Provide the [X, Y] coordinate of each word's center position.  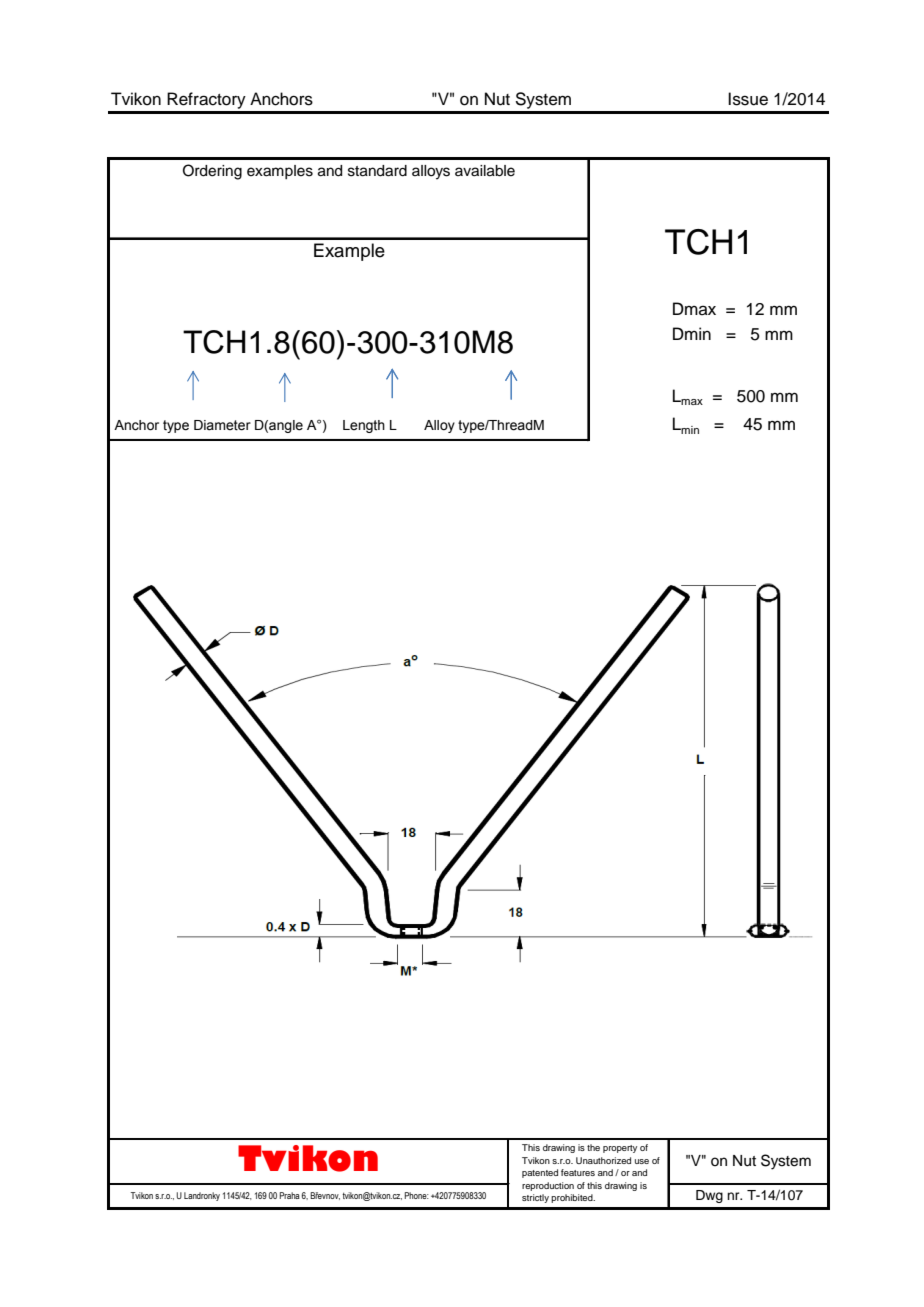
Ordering [212, 172]
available [485, 171]
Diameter [222, 425]
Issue [748, 99]
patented [540, 1173]
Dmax [694, 308]
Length [364, 426]
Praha [289, 1195]
